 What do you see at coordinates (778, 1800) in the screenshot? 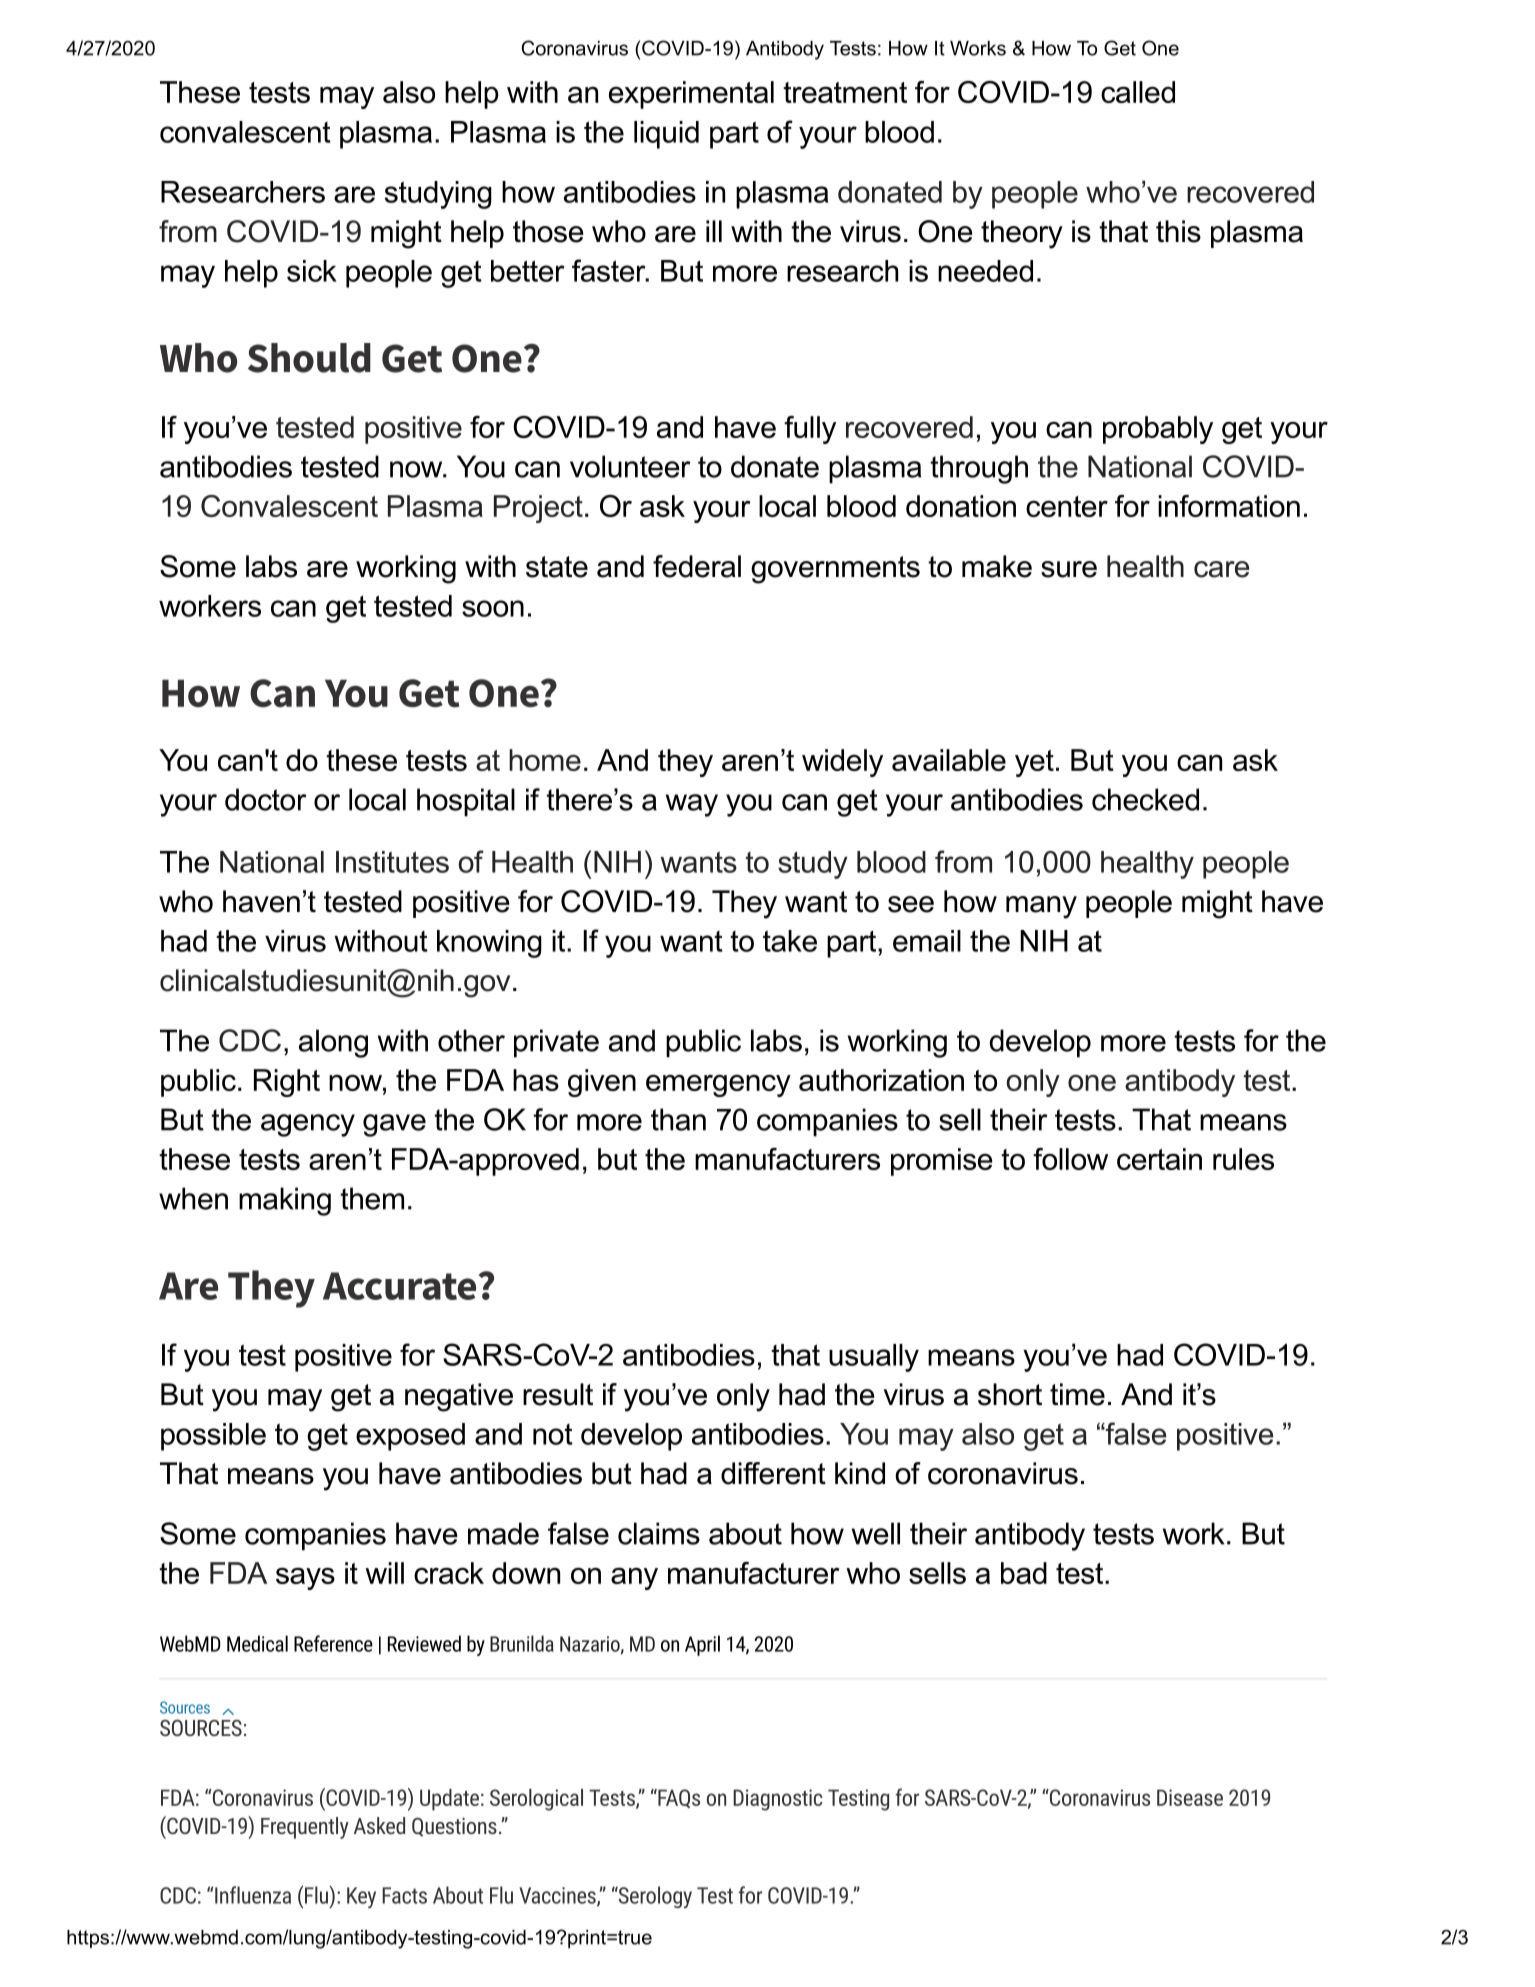
I see `Diagnostic` at bounding box center [778, 1800].
